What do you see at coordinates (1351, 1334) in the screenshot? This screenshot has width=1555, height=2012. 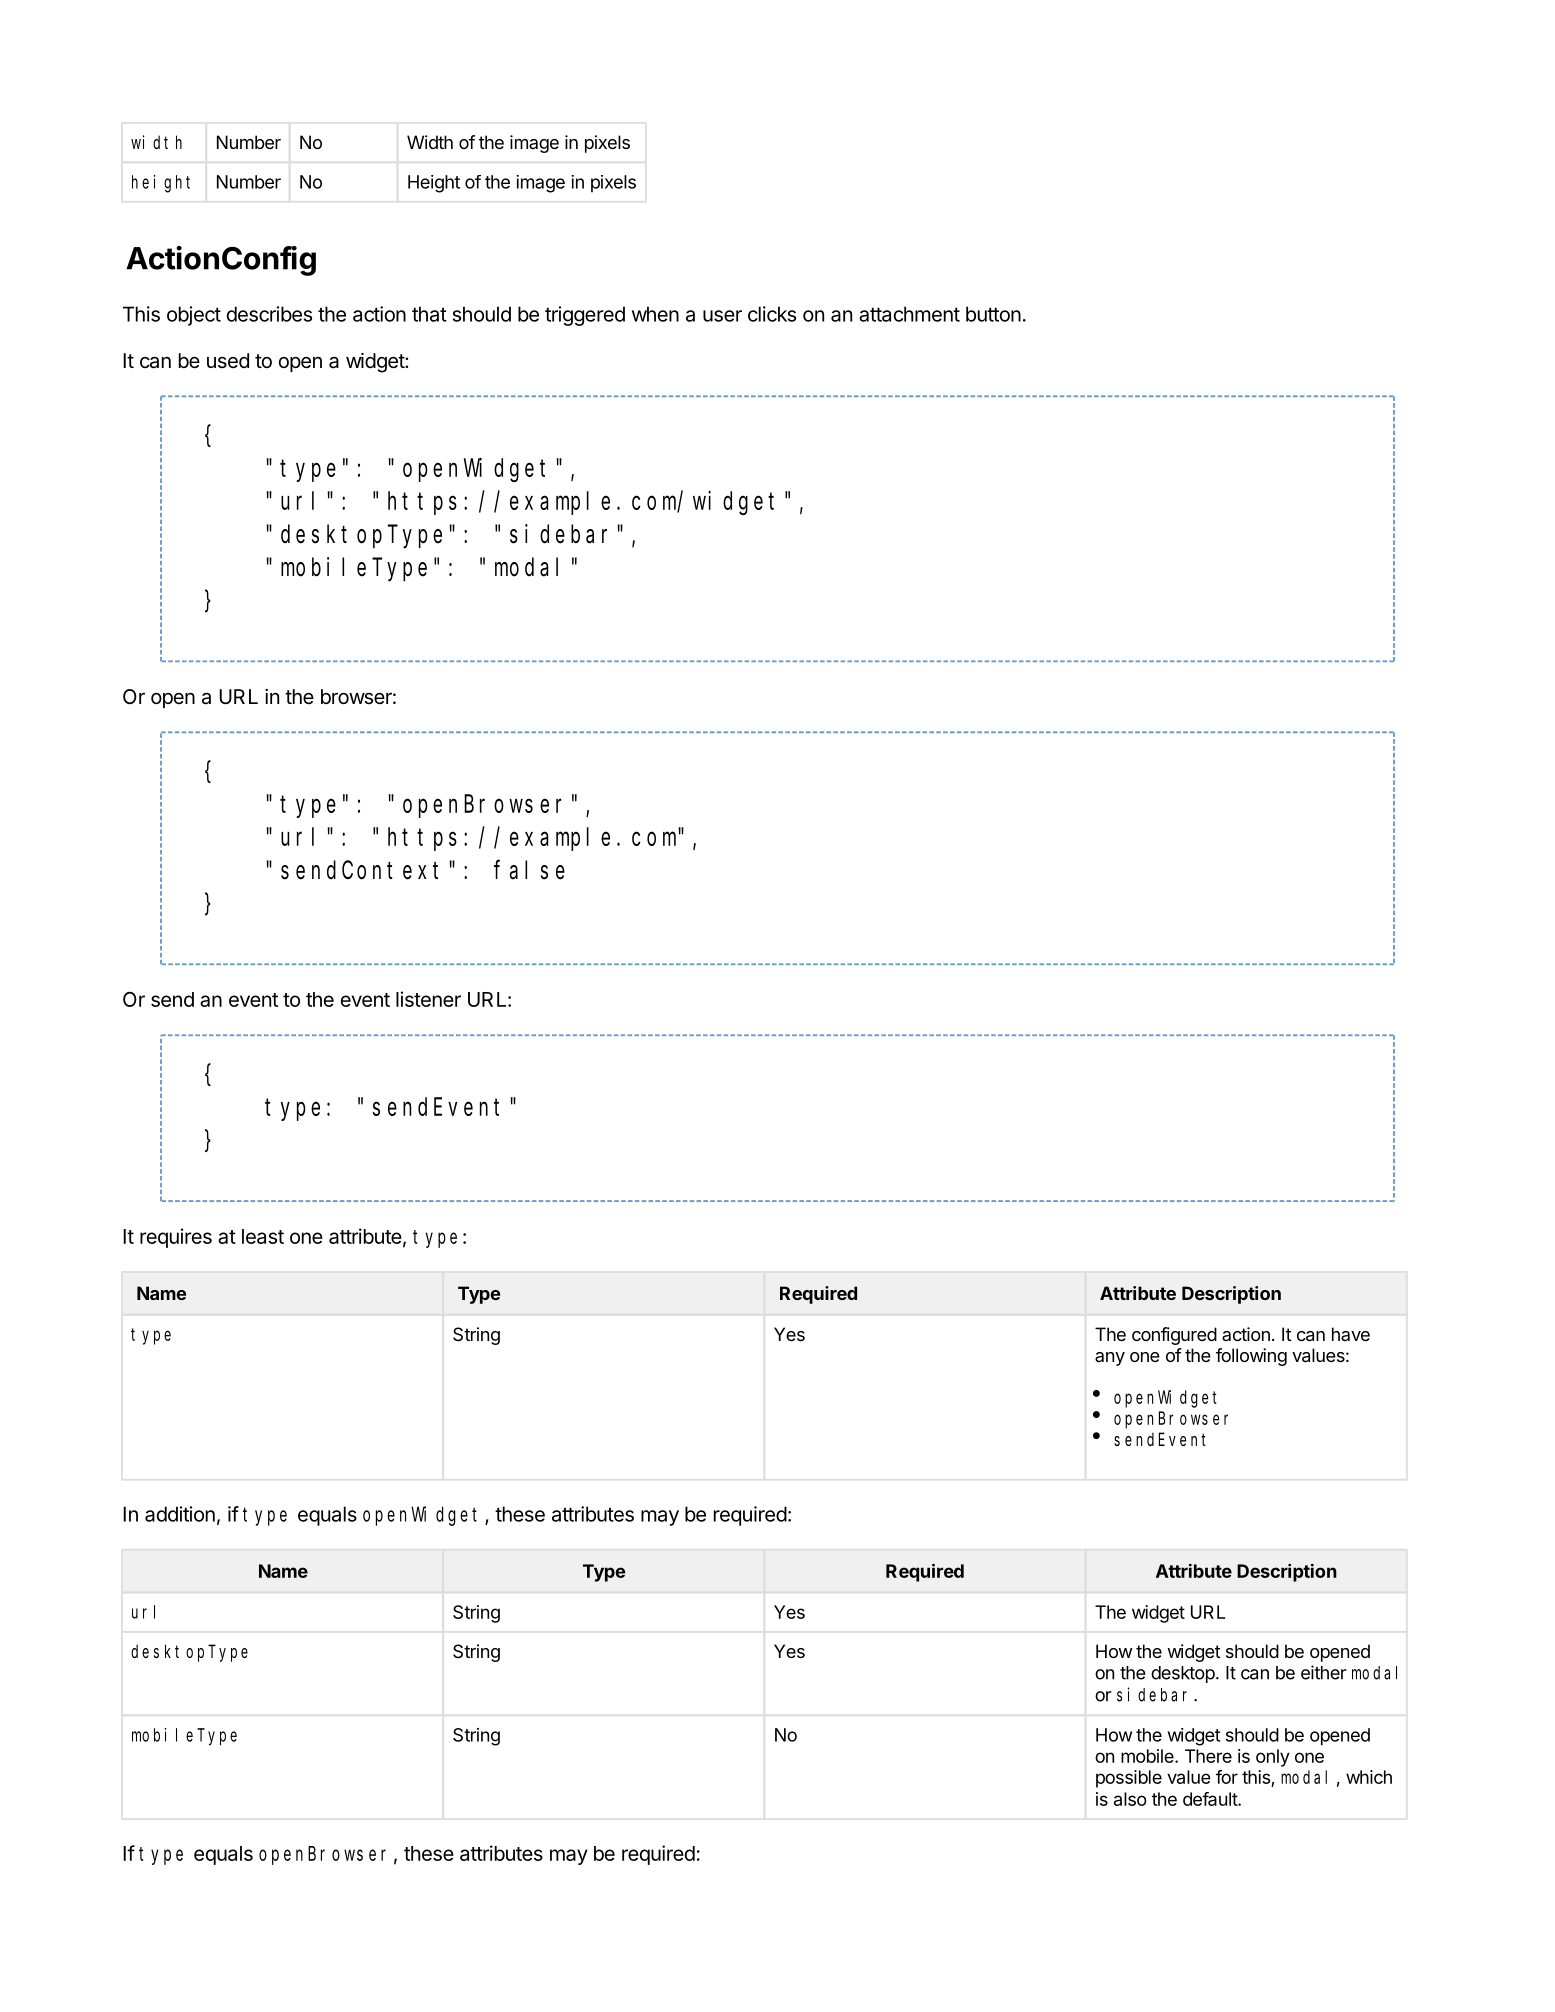 I see `have` at bounding box center [1351, 1334].
